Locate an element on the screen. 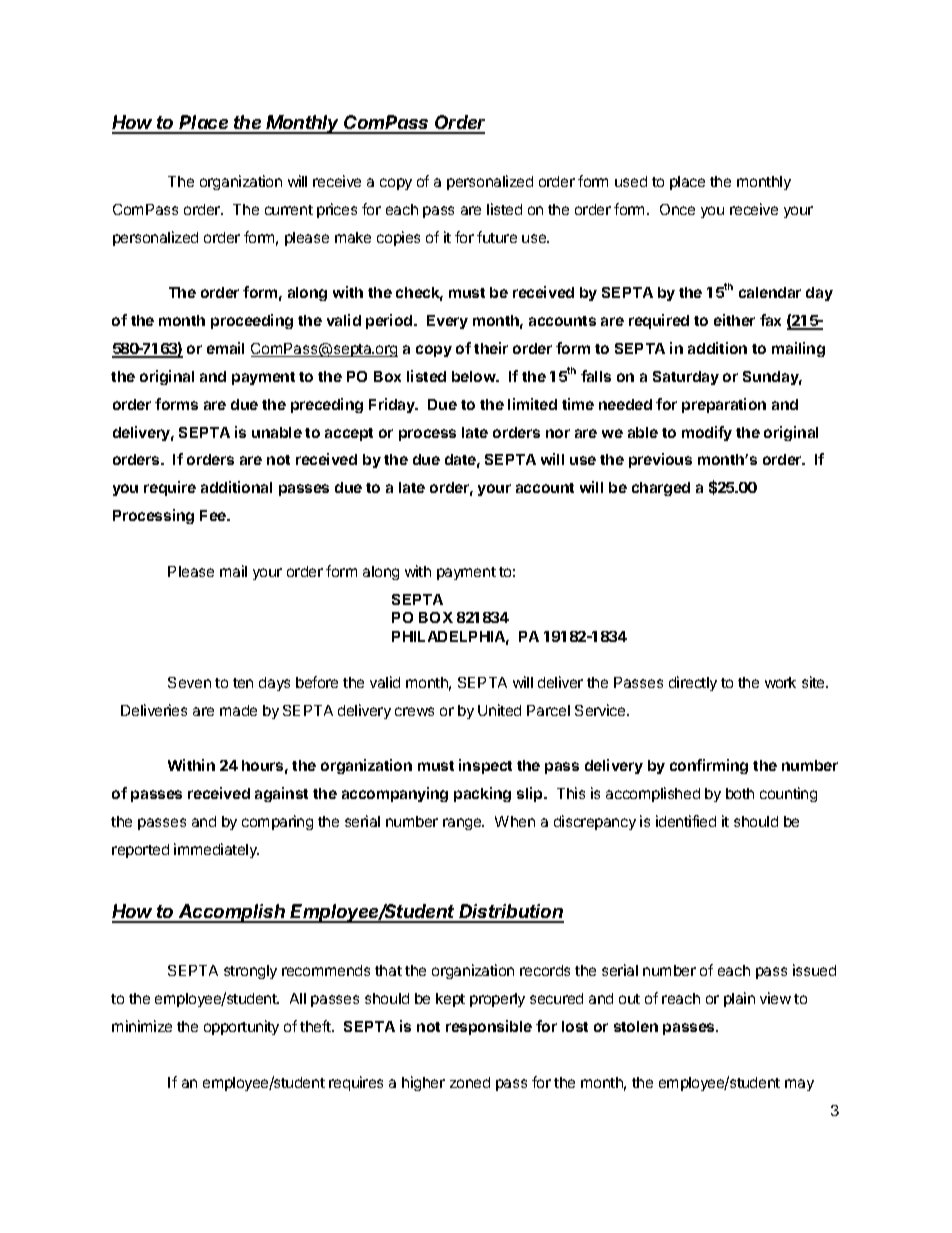 The width and height of the screenshot is (952, 1233). future is located at coordinates (497, 237).
